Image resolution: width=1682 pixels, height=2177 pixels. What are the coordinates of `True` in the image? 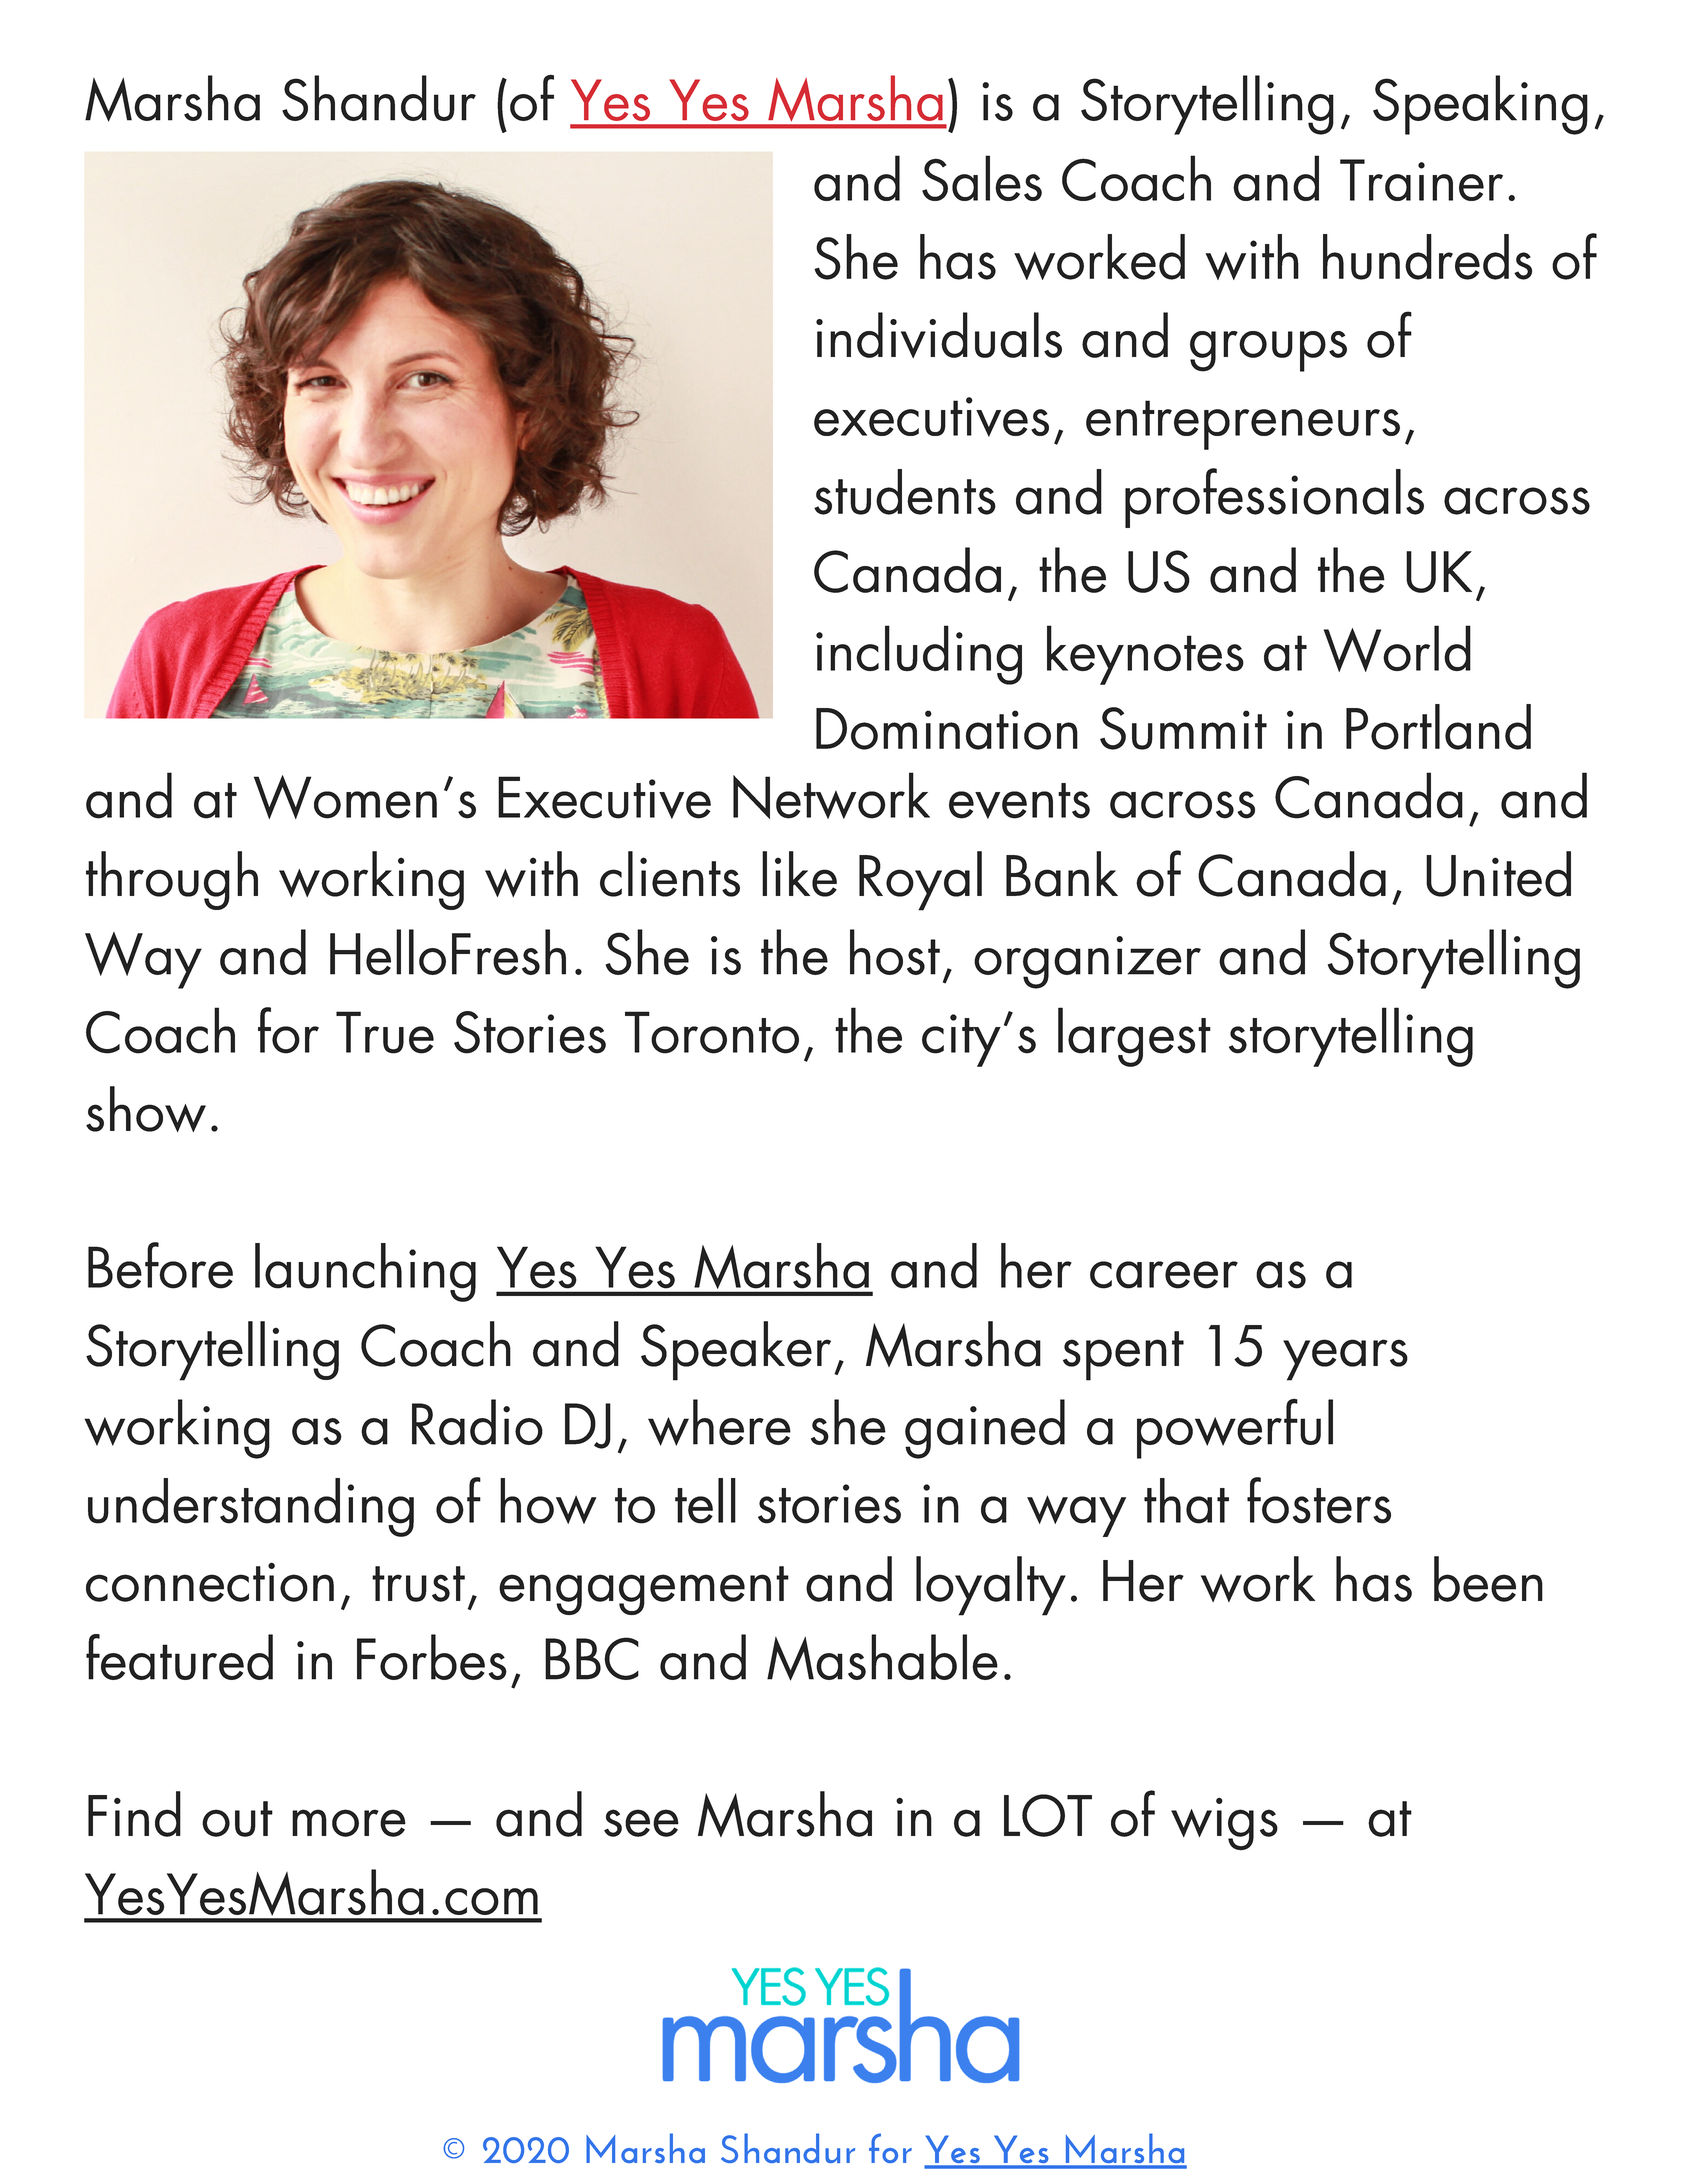 It's located at (385, 1032).
